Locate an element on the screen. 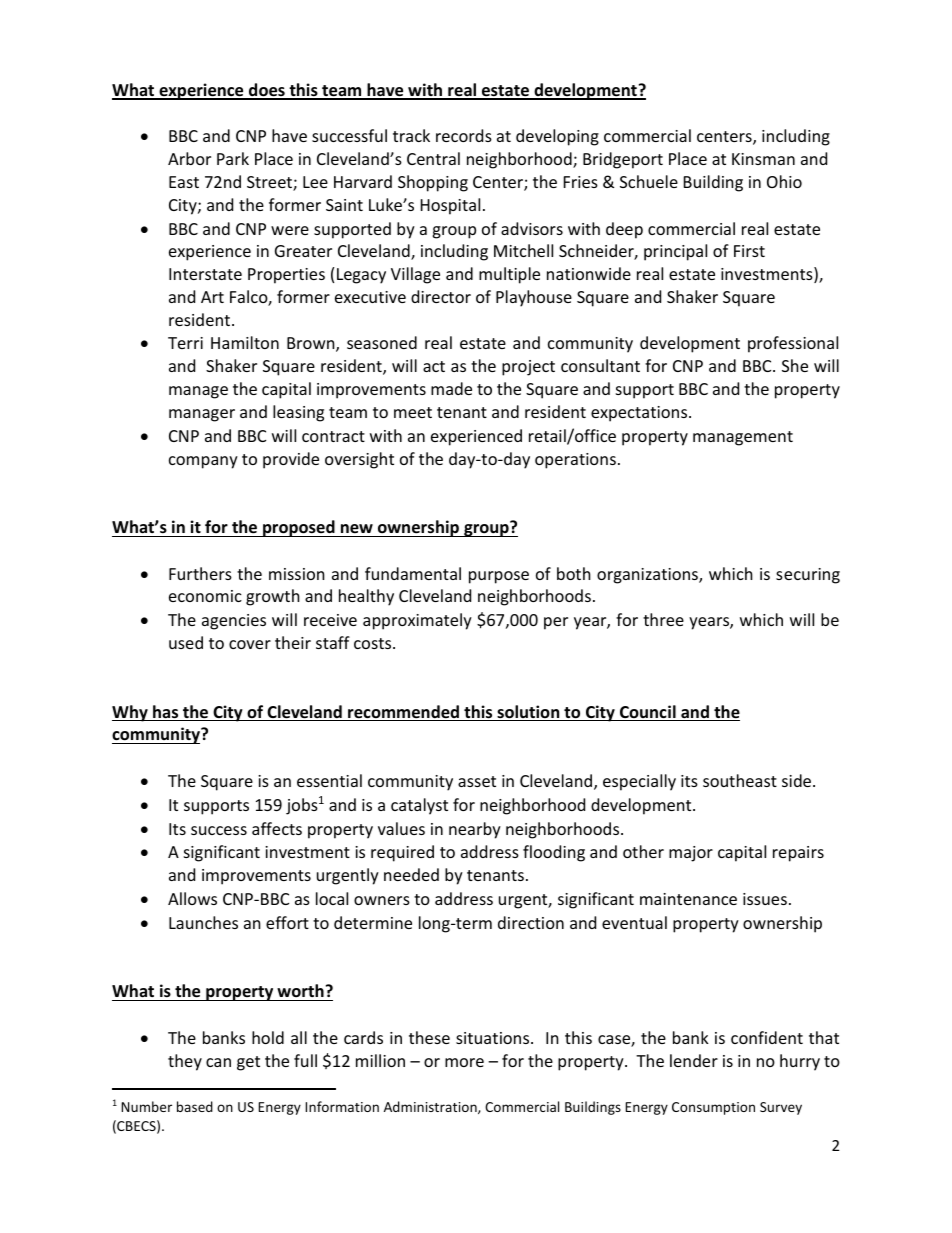  issues is located at coordinates (765, 899).
